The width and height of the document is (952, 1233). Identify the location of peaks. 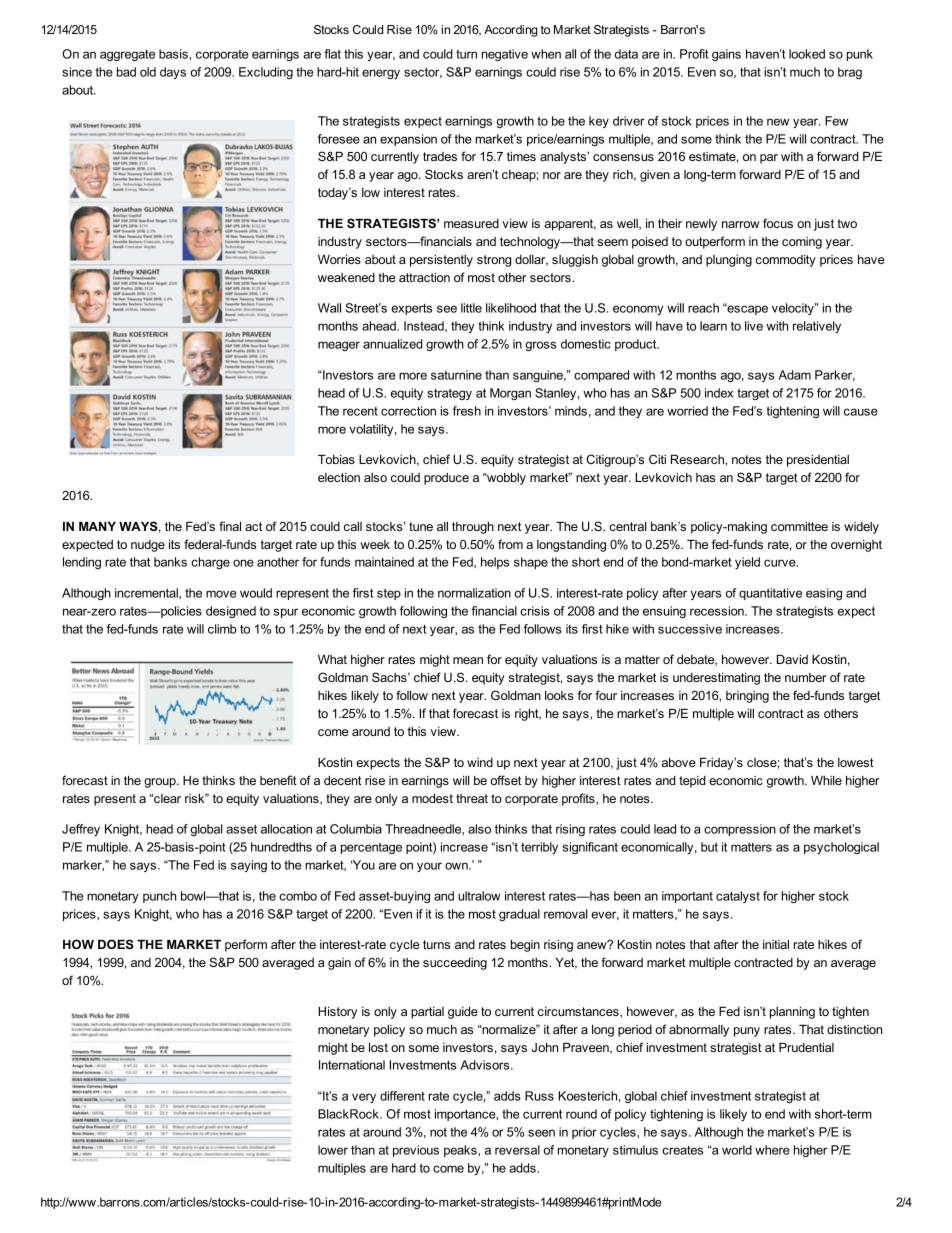
(460, 1151).
